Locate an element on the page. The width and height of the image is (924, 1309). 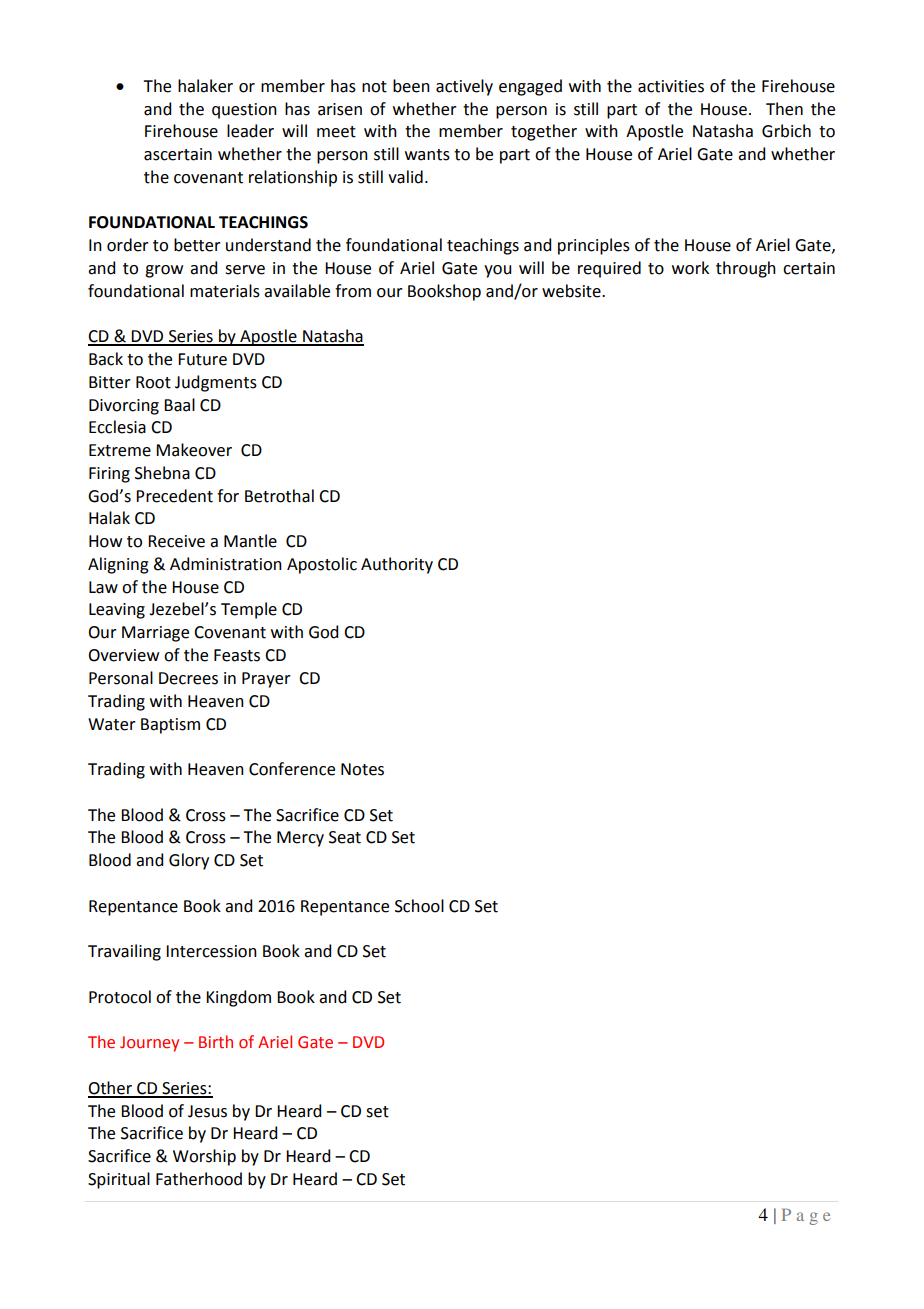
Notes is located at coordinates (362, 769).
